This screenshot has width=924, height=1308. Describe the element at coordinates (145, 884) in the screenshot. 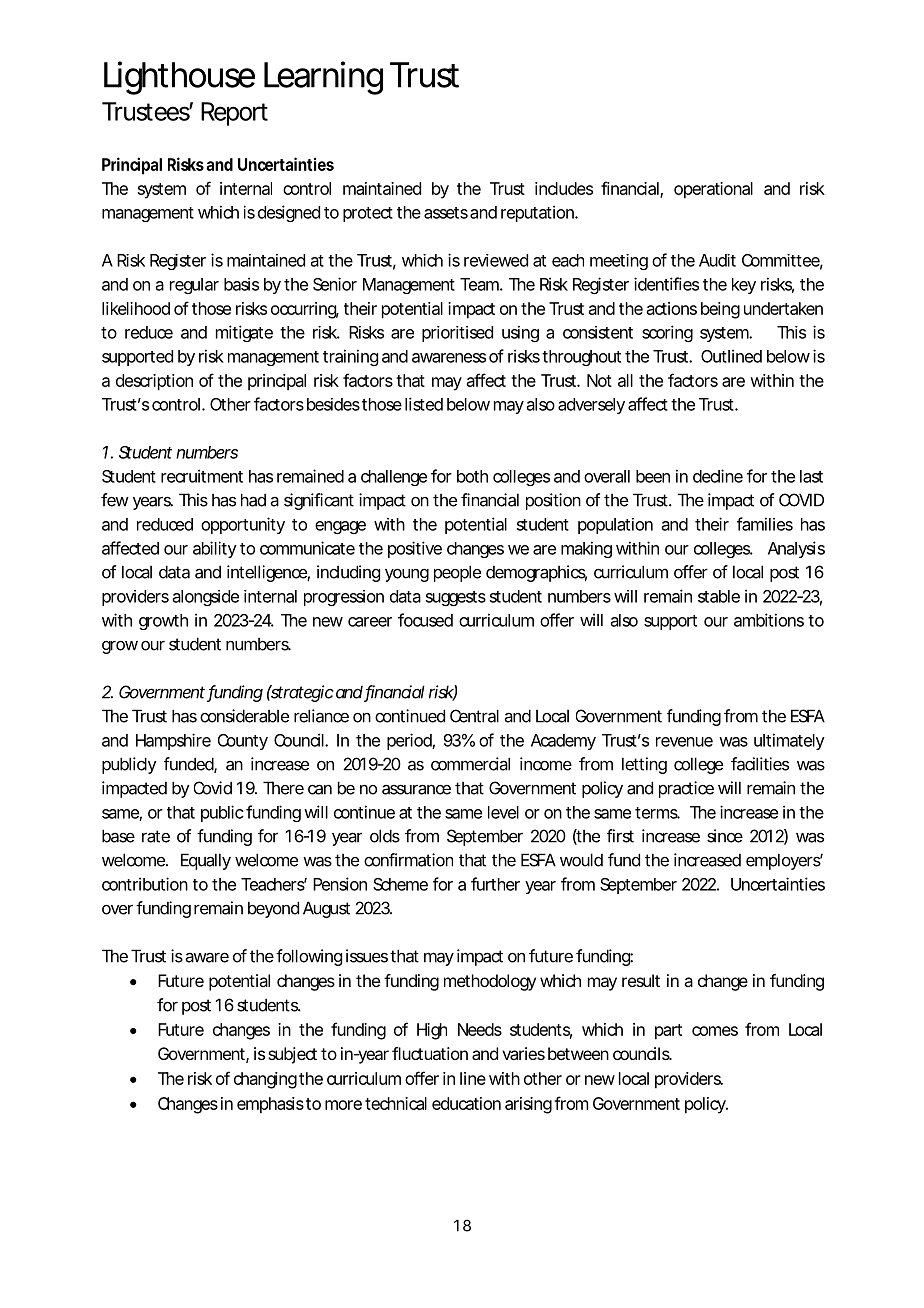

I see `contribution` at that location.
